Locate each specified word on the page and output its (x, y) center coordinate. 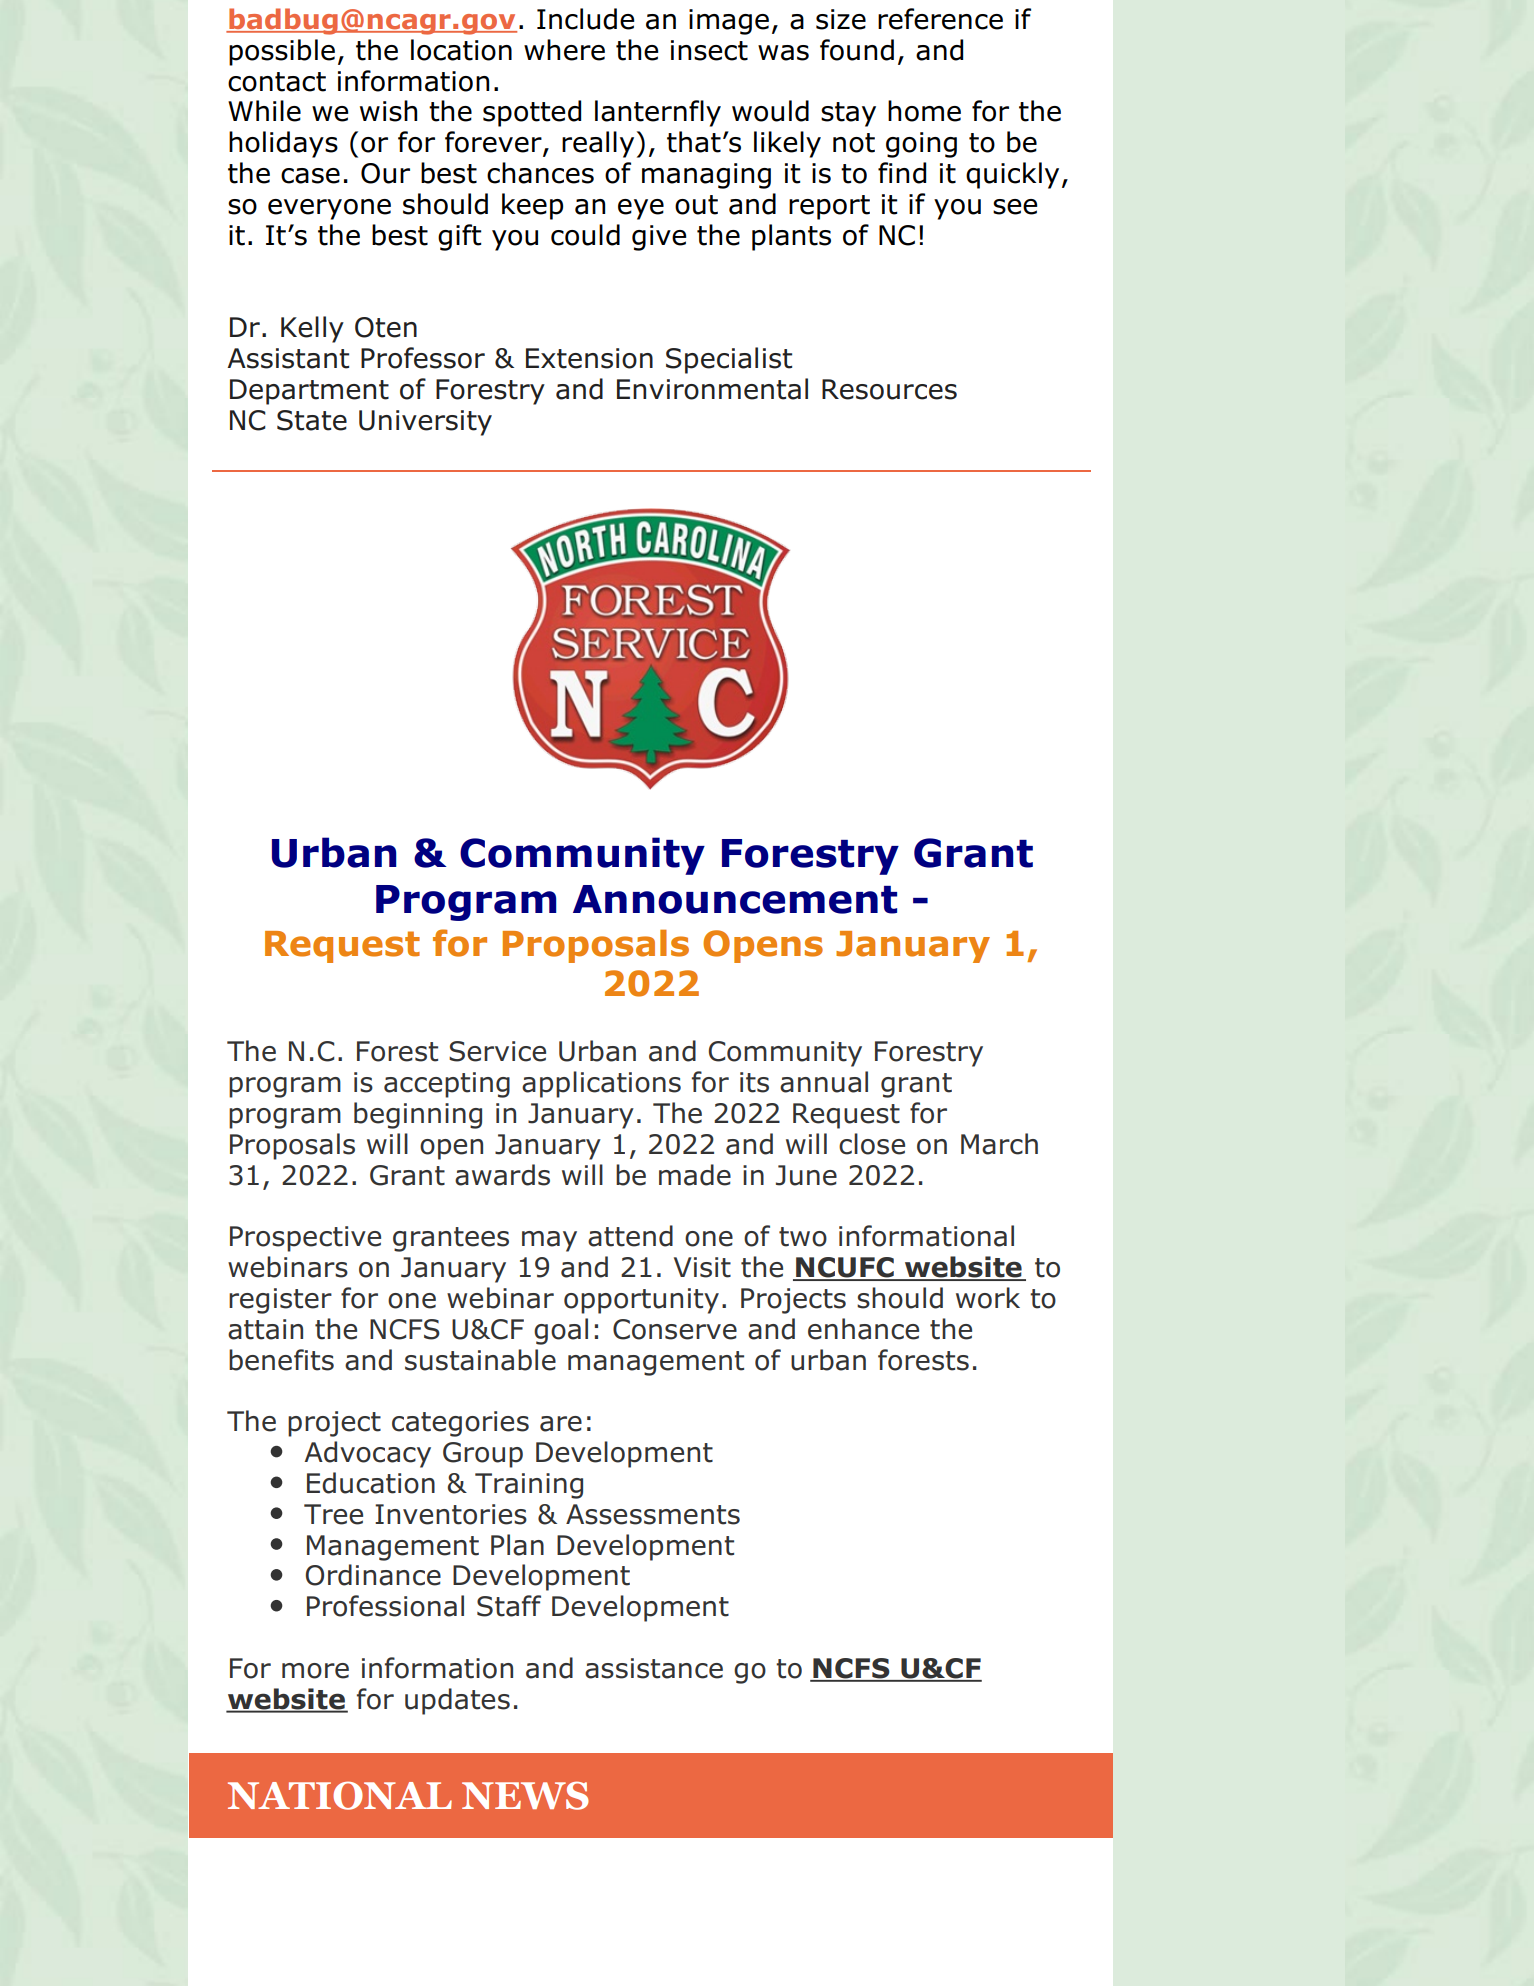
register (280, 1301)
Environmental (712, 389)
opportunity (641, 1301)
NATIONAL (340, 1795)
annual (824, 1082)
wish (388, 111)
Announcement (735, 899)
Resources (889, 389)
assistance (654, 1668)
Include (586, 19)
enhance (863, 1329)
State (312, 420)
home (924, 111)
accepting (447, 1085)
